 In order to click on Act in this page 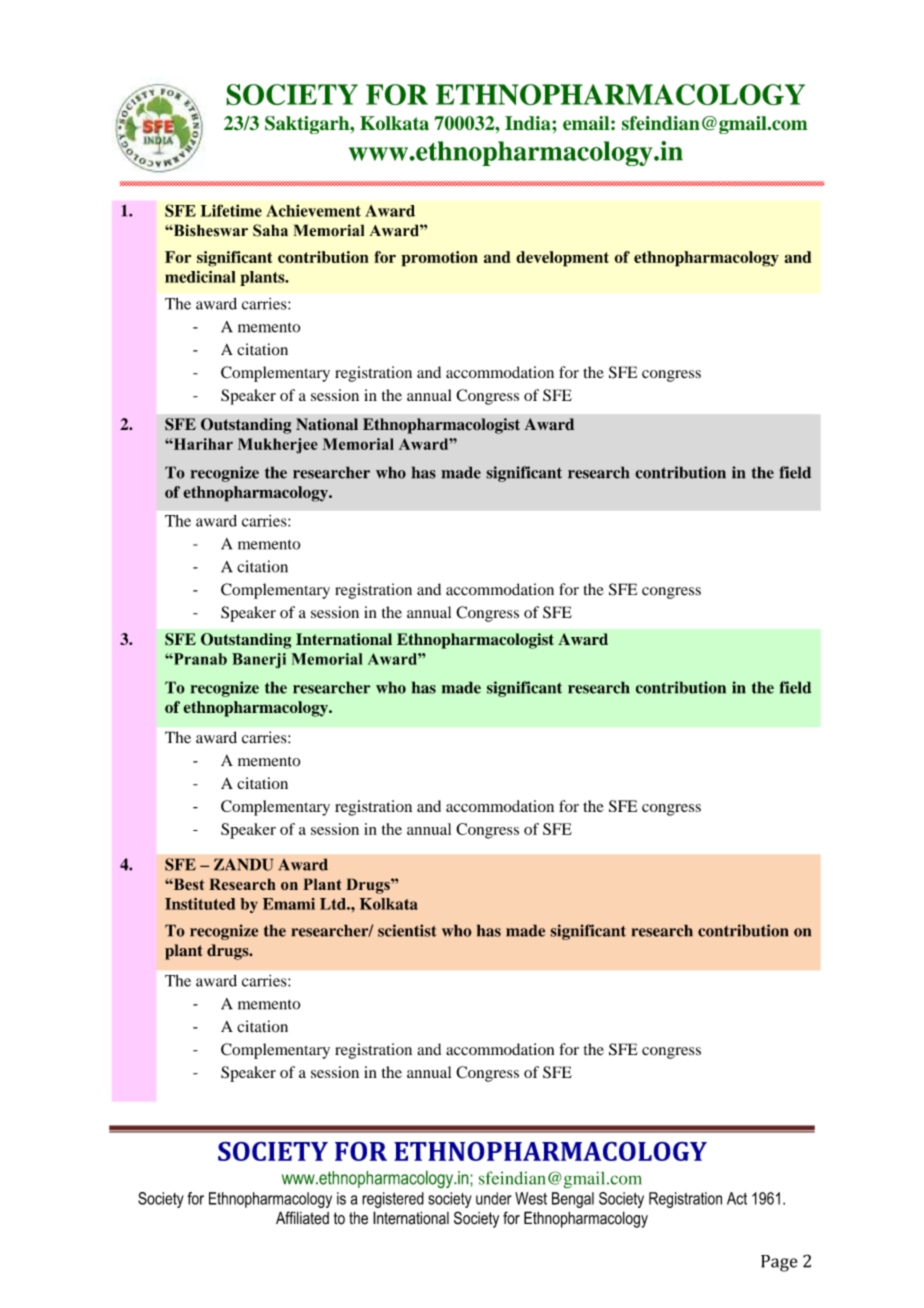, I will do `click(737, 1198)`.
